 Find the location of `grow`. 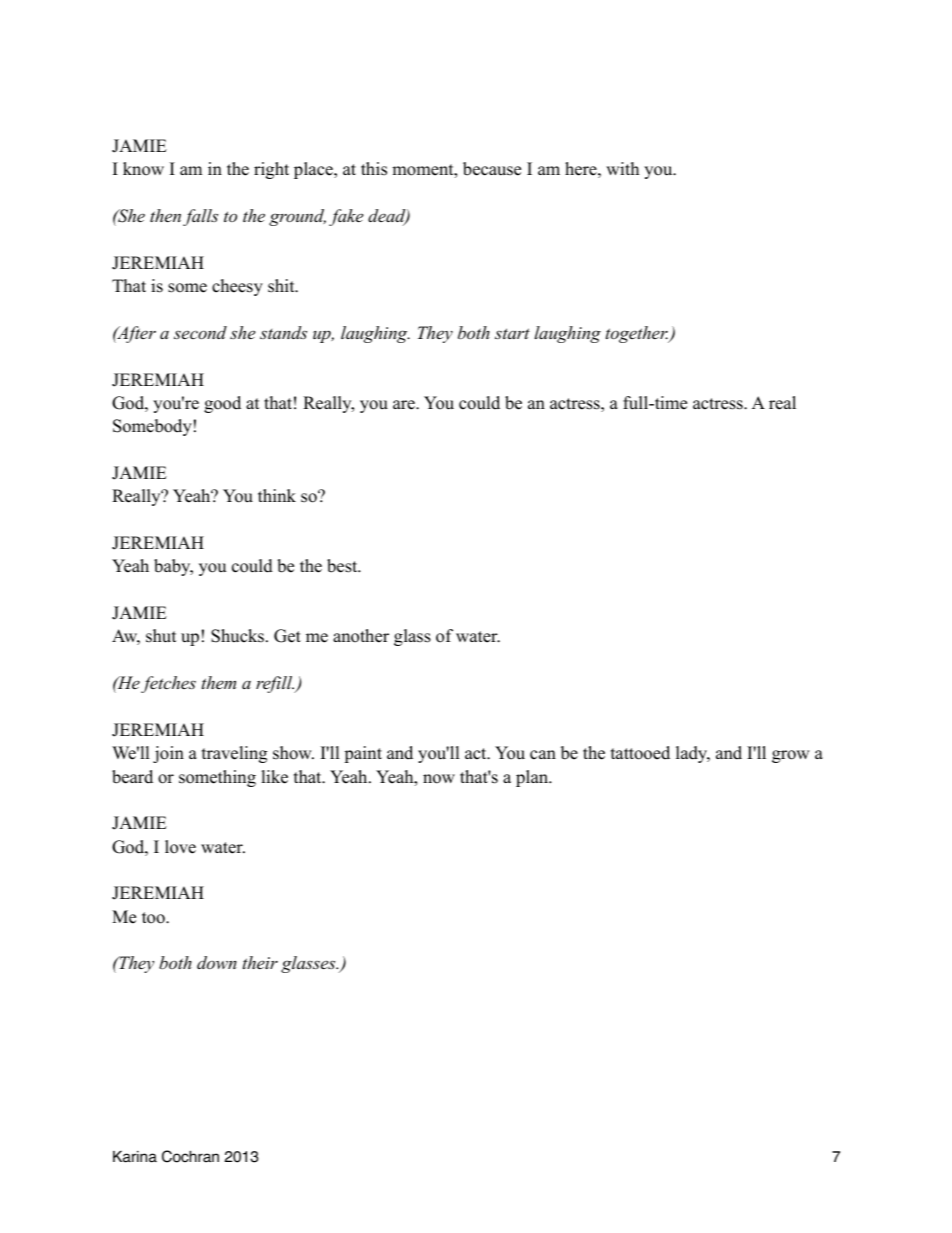

grow is located at coordinates (791, 756).
